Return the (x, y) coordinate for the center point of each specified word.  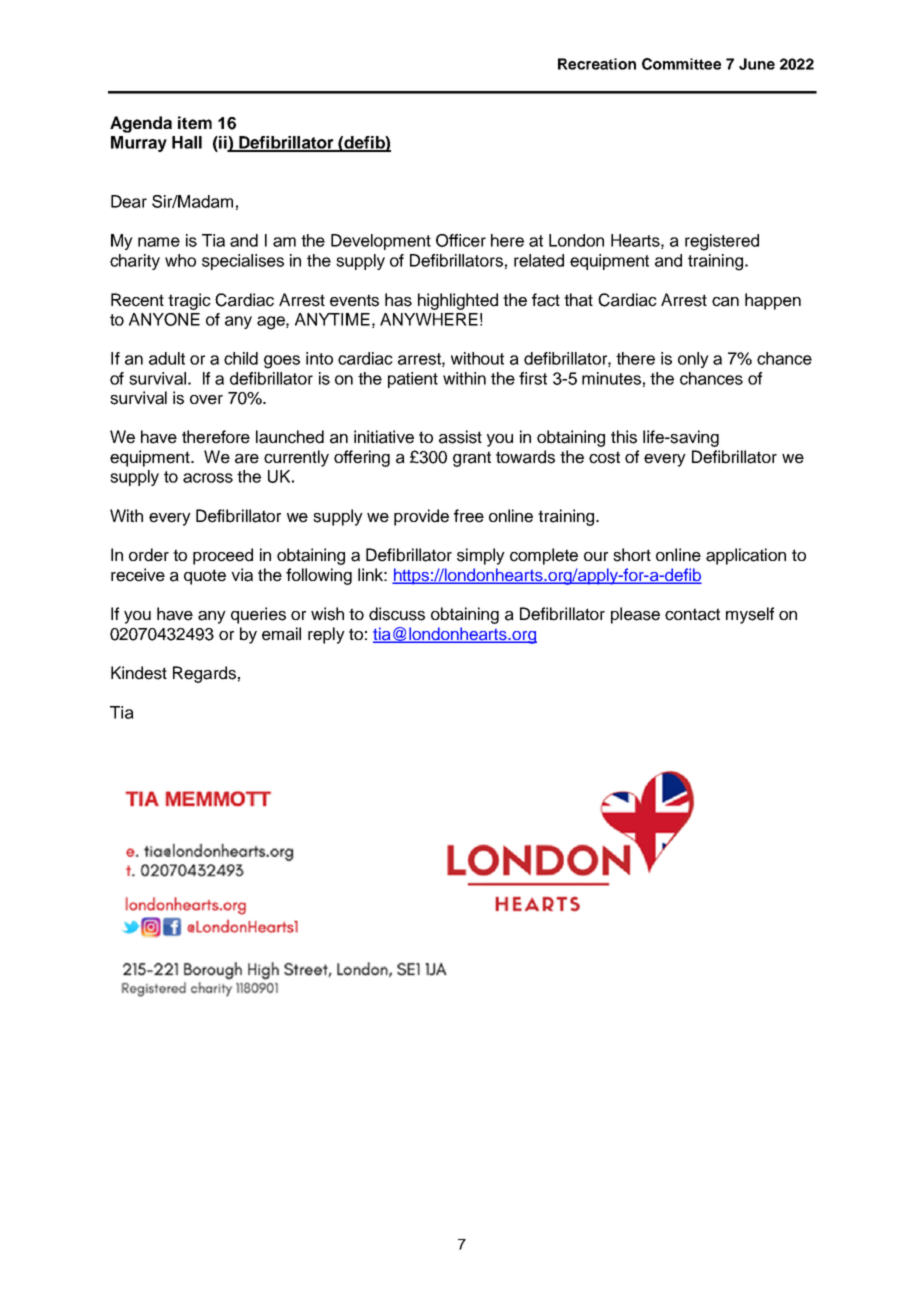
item (195, 122)
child (241, 358)
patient (413, 380)
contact (692, 614)
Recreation (597, 64)
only (693, 360)
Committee (681, 64)
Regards (204, 674)
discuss (397, 614)
